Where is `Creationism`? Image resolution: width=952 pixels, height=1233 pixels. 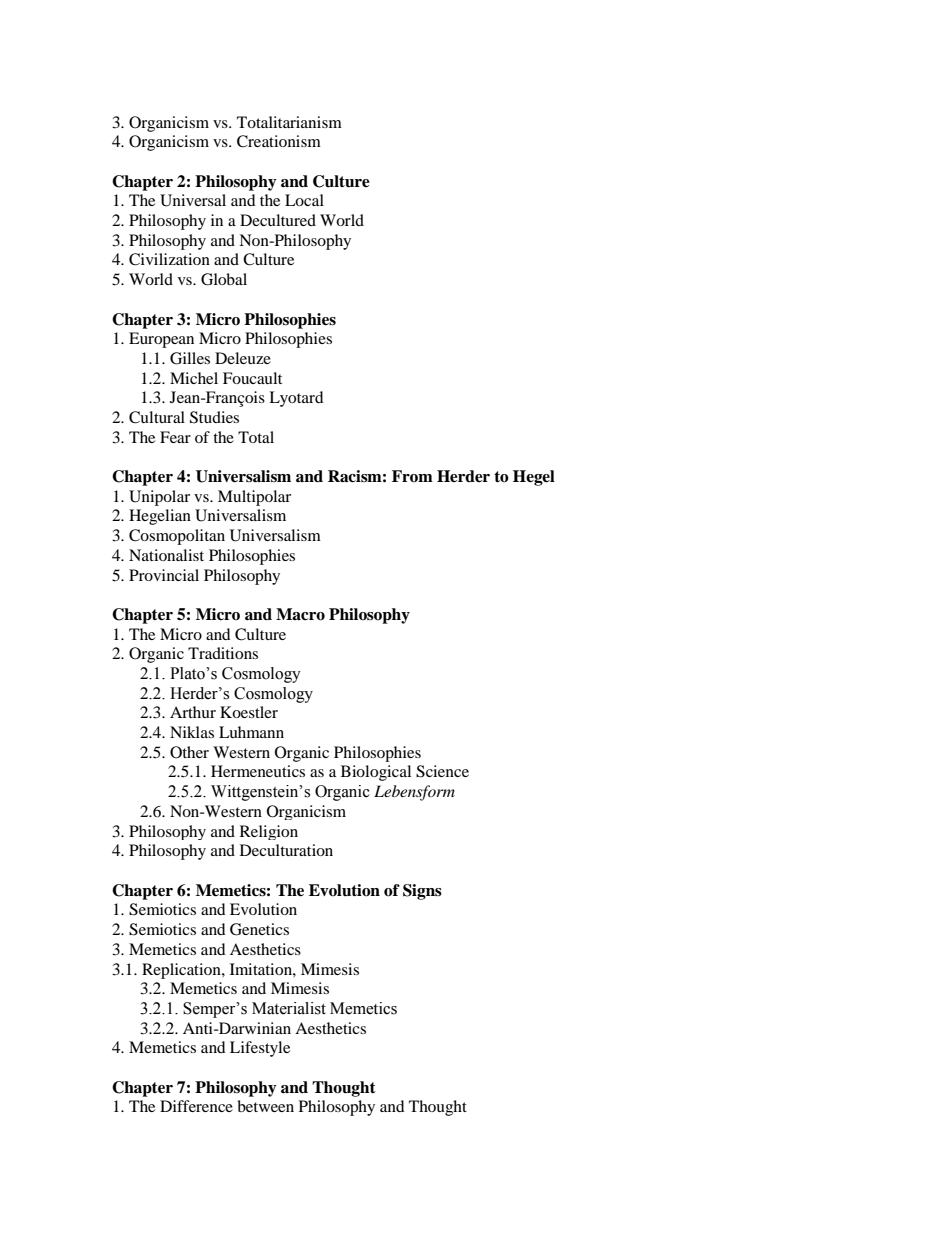 Creationism is located at coordinates (279, 141).
